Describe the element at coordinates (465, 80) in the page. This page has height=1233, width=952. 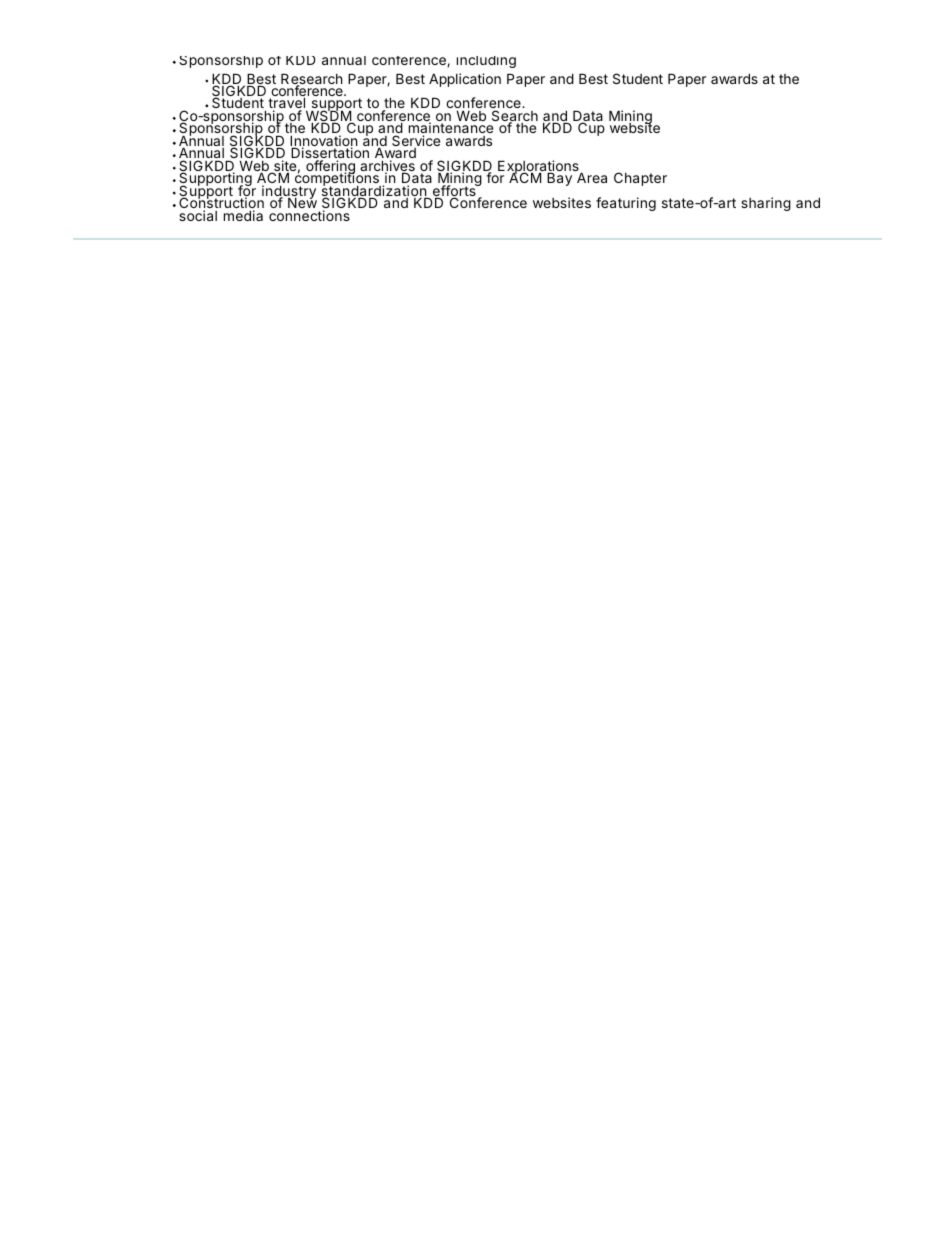
I see `Application` at that location.
